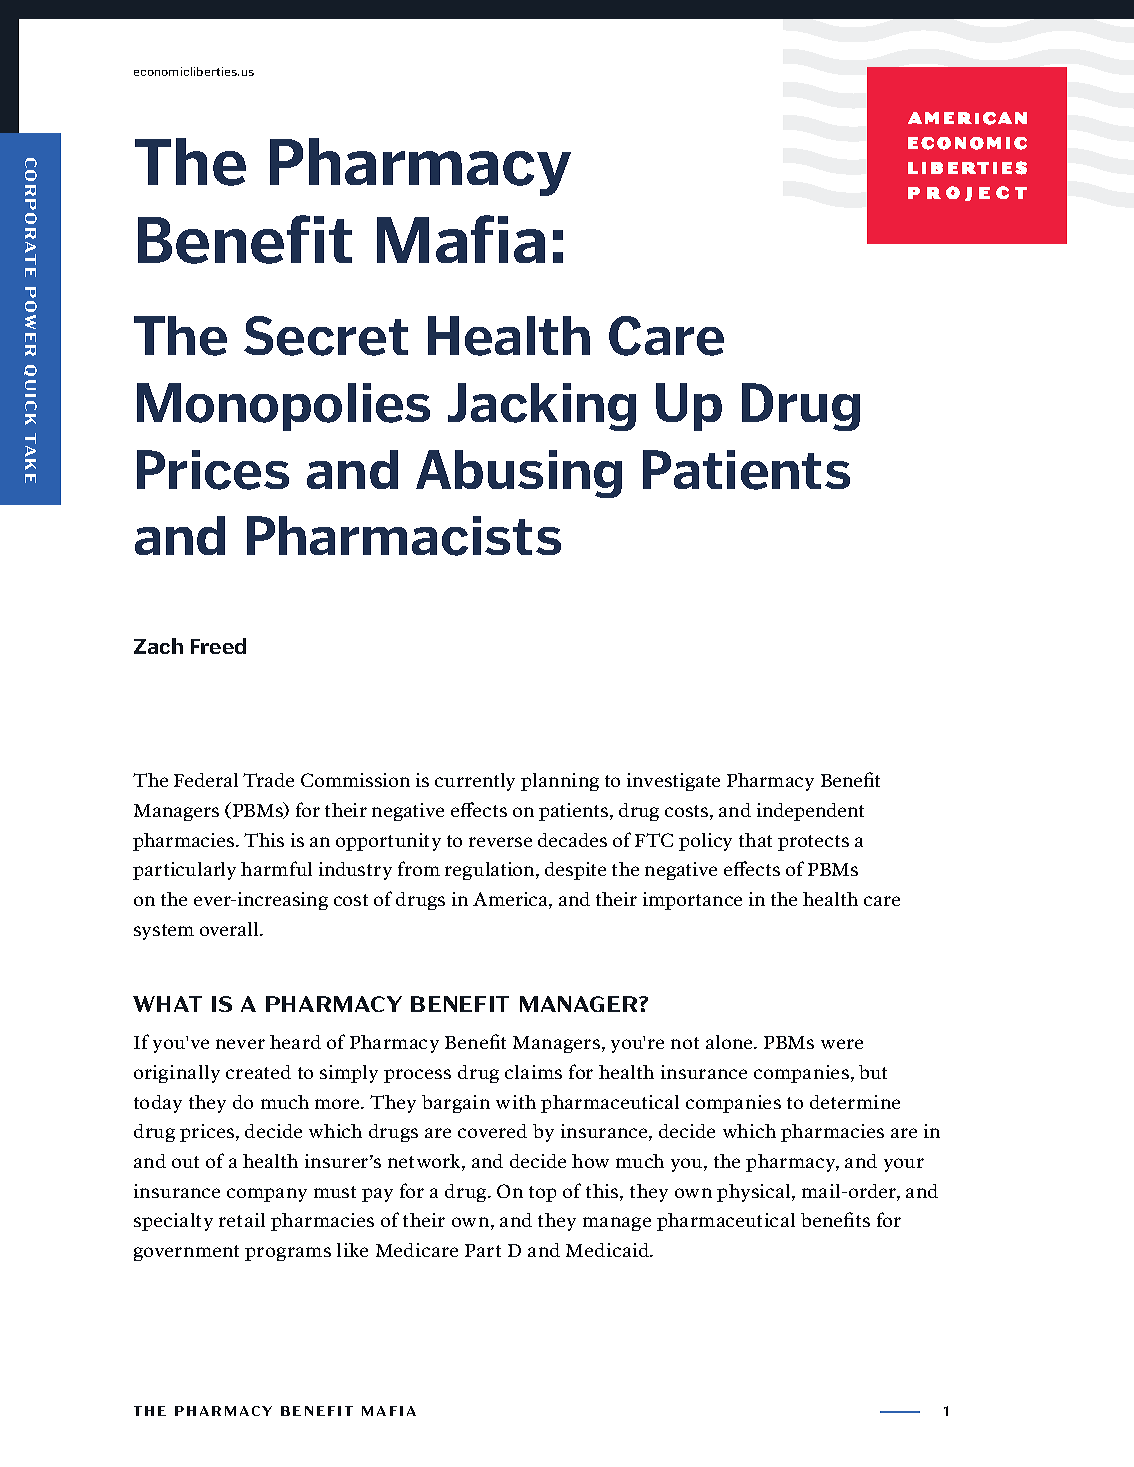 The width and height of the image is (1134, 1467). Describe the element at coordinates (491, 871) in the image. I see `regulation` at that location.
